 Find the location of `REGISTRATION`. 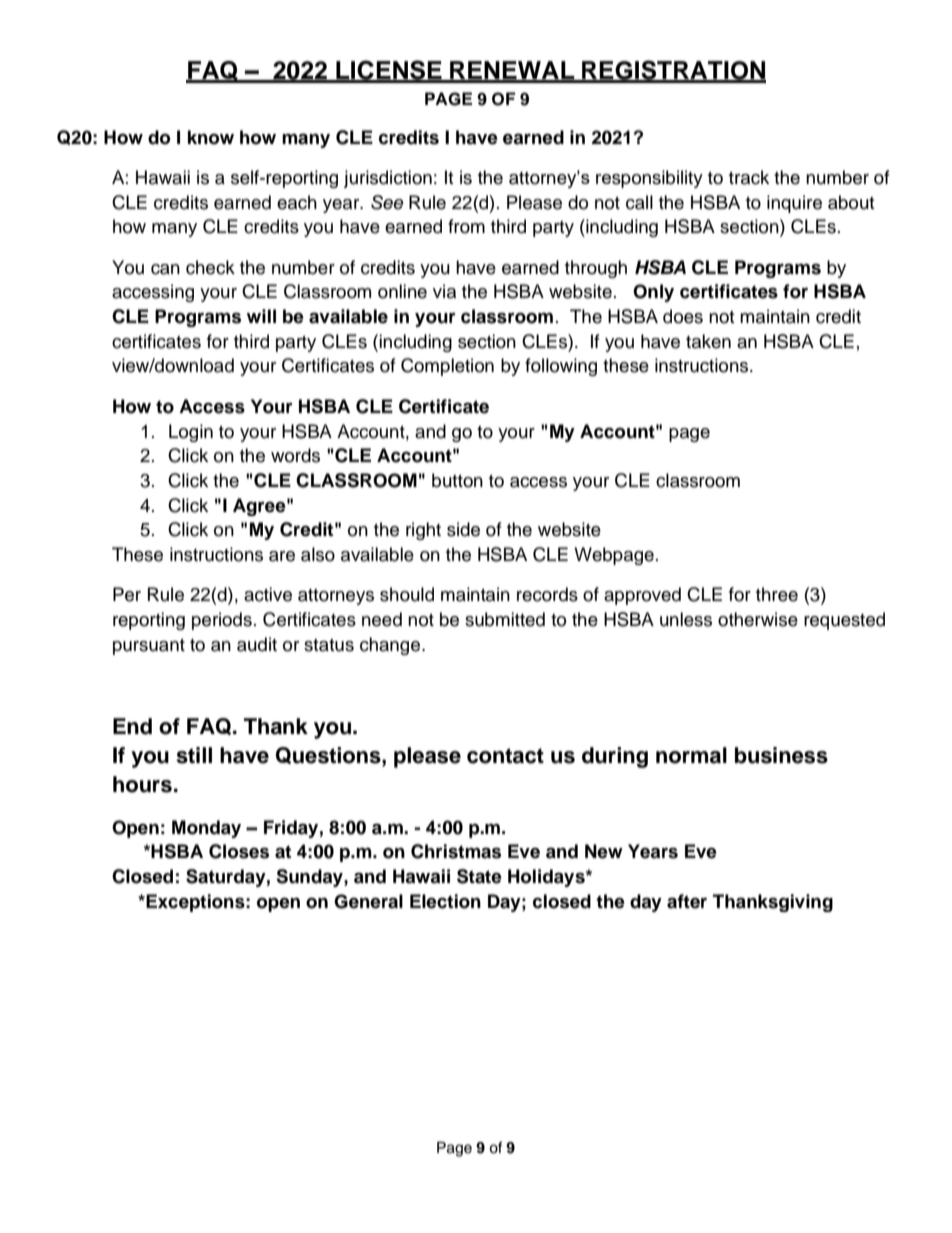

REGISTRATION is located at coordinates (673, 71).
